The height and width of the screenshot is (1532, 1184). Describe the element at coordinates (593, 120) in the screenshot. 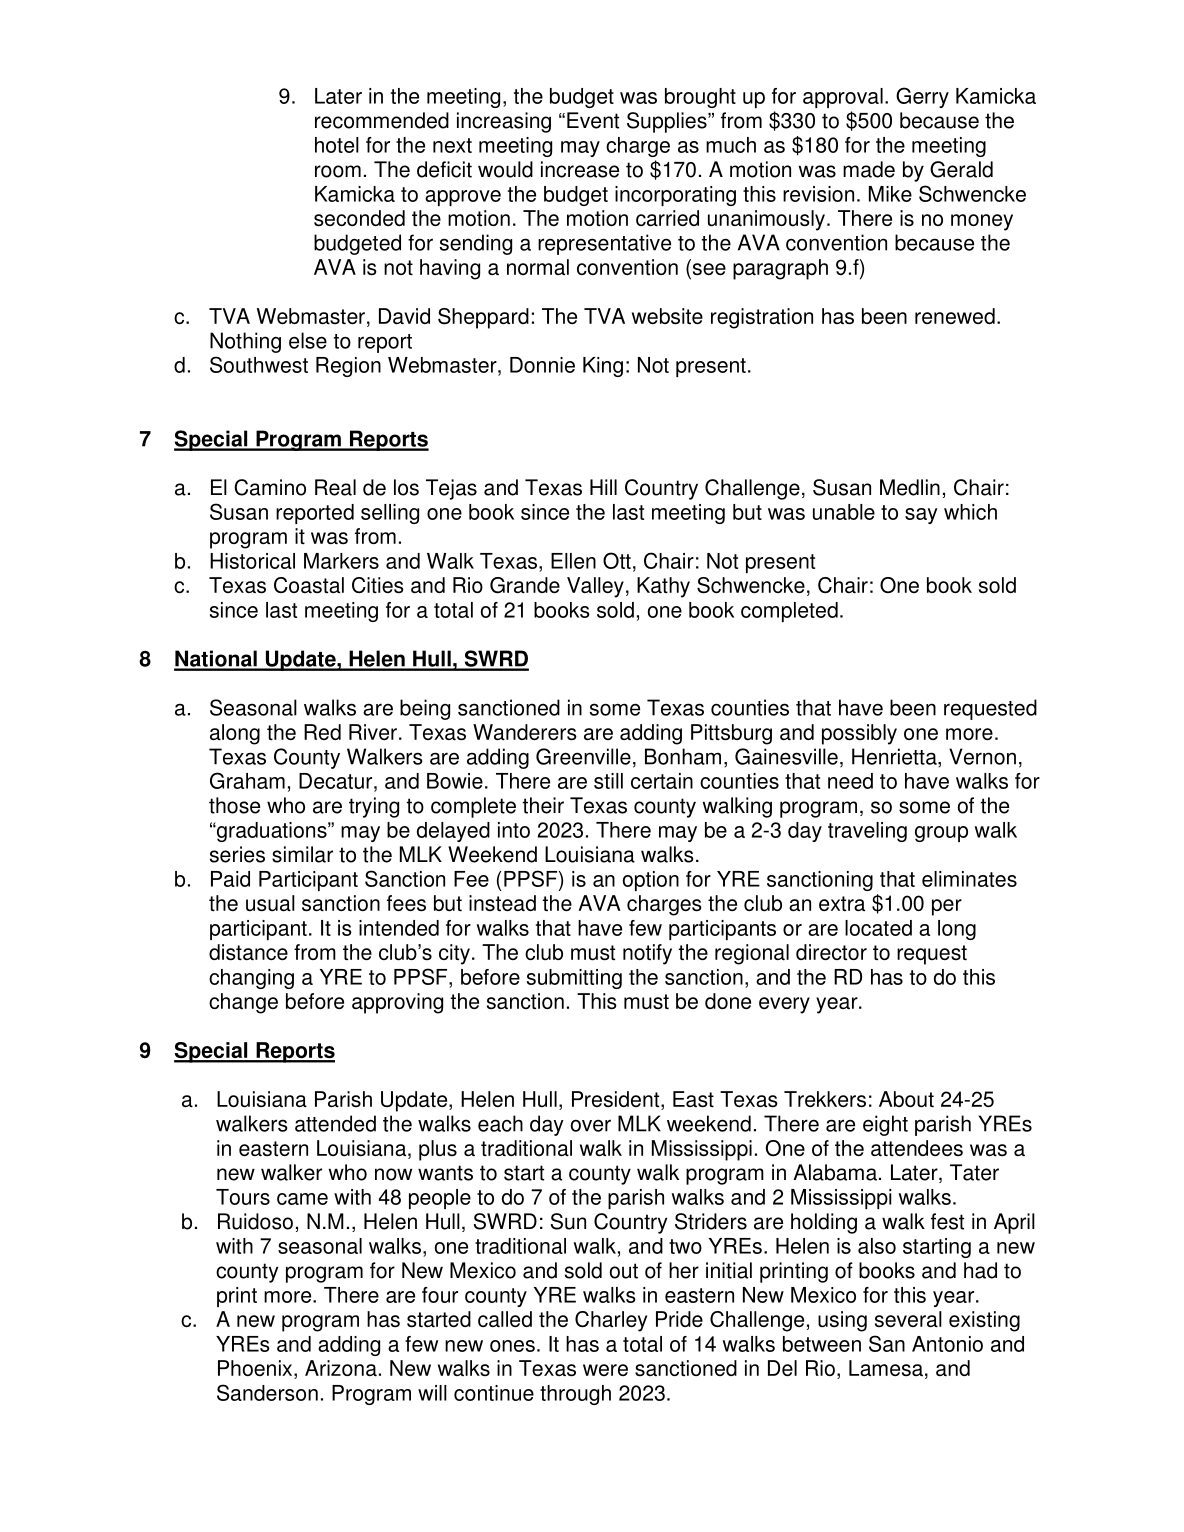

I see `Event` at that location.
